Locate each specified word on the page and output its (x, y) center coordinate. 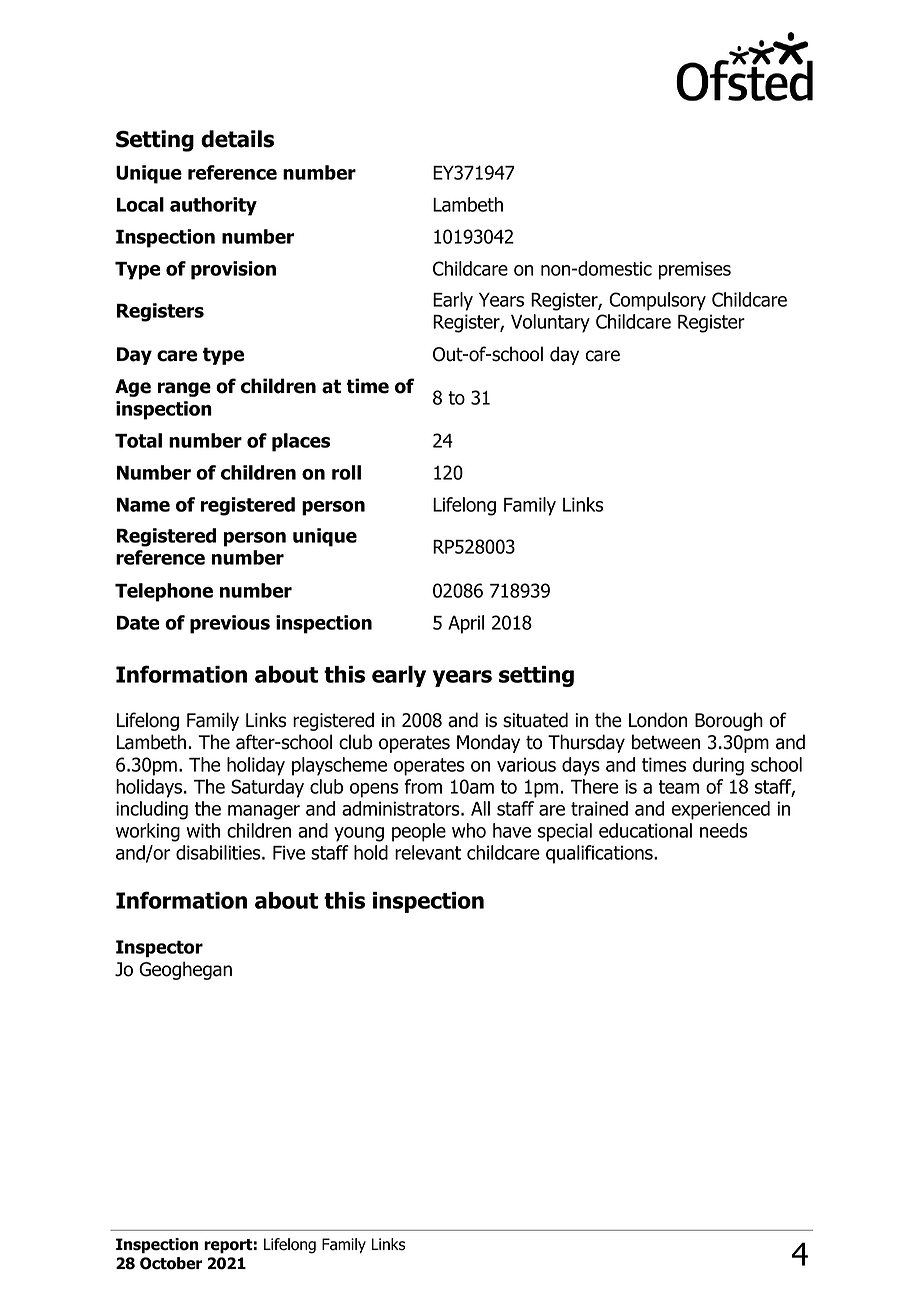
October (171, 1263)
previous (230, 624)
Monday (488, 743)
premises (695, 270)
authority (213, 206)
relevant (428, 852)
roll (346, 472)
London (658, 720)
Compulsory (657, 301)
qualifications (600, 854)
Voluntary (550, 323)
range (184, 389)
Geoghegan (185, 970)
